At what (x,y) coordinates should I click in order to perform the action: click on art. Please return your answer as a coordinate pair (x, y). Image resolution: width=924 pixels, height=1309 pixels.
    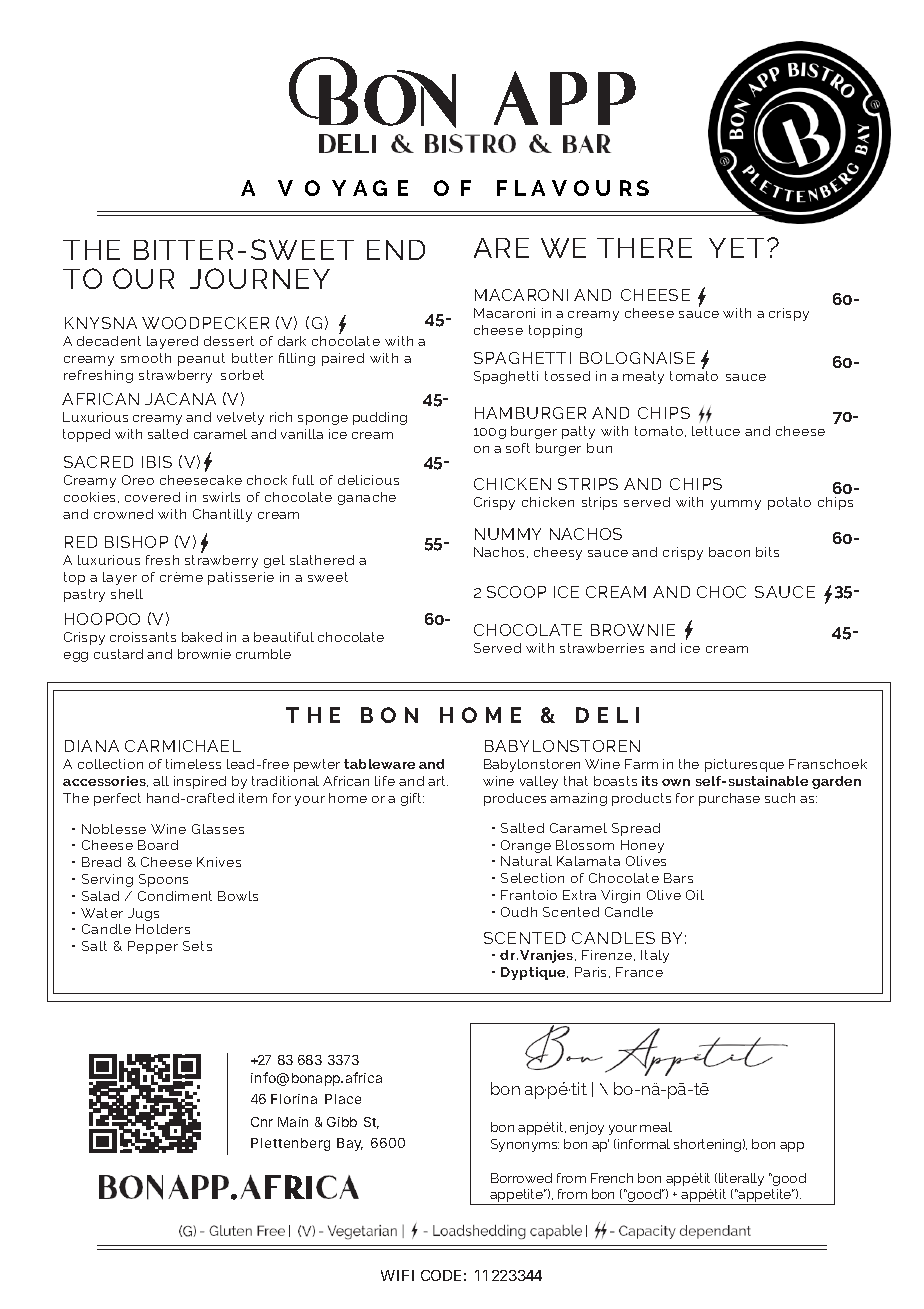
    Looking at the image, I should click on (438, 781).
